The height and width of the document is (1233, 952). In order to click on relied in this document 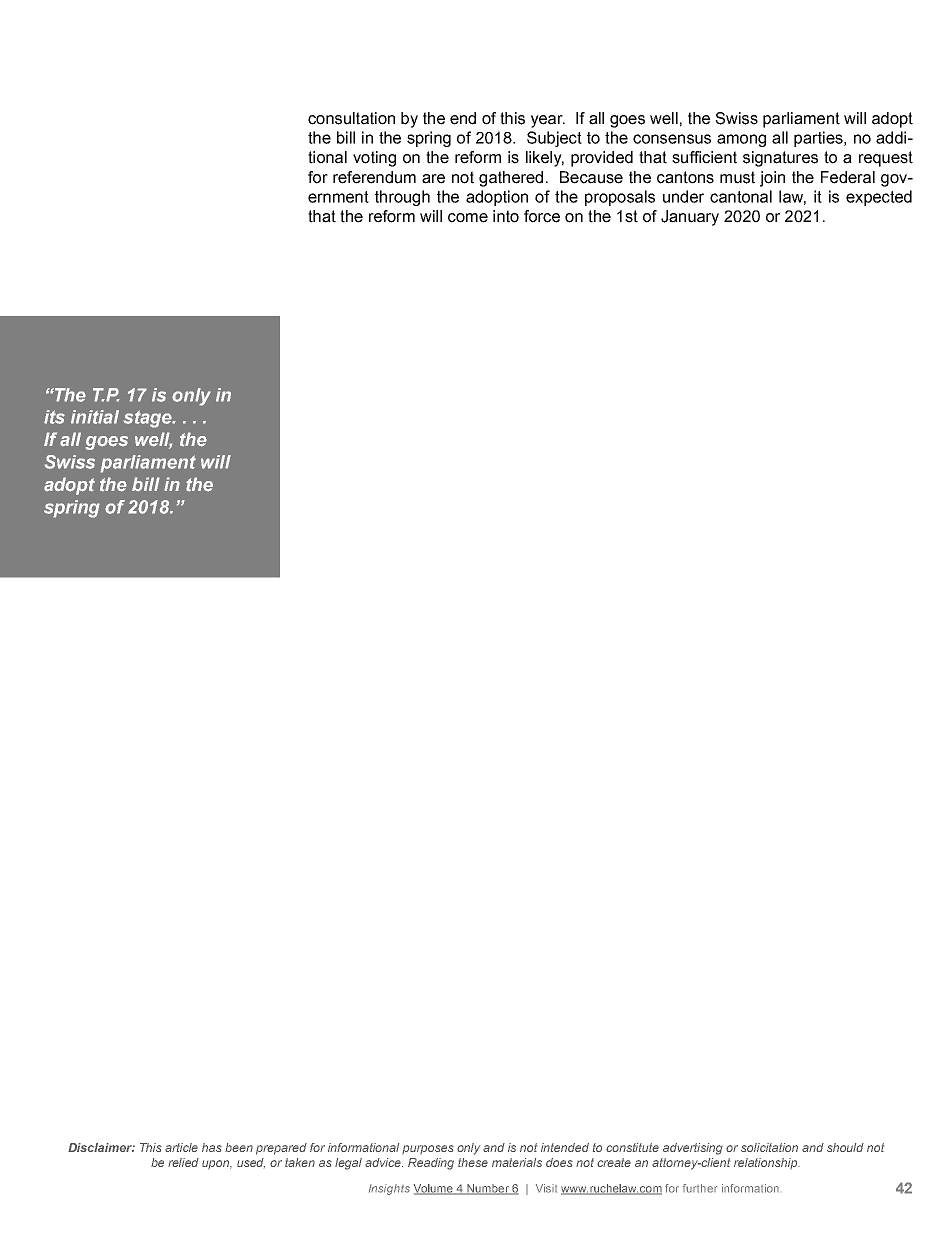, I will do `click(183, 1162)`.
